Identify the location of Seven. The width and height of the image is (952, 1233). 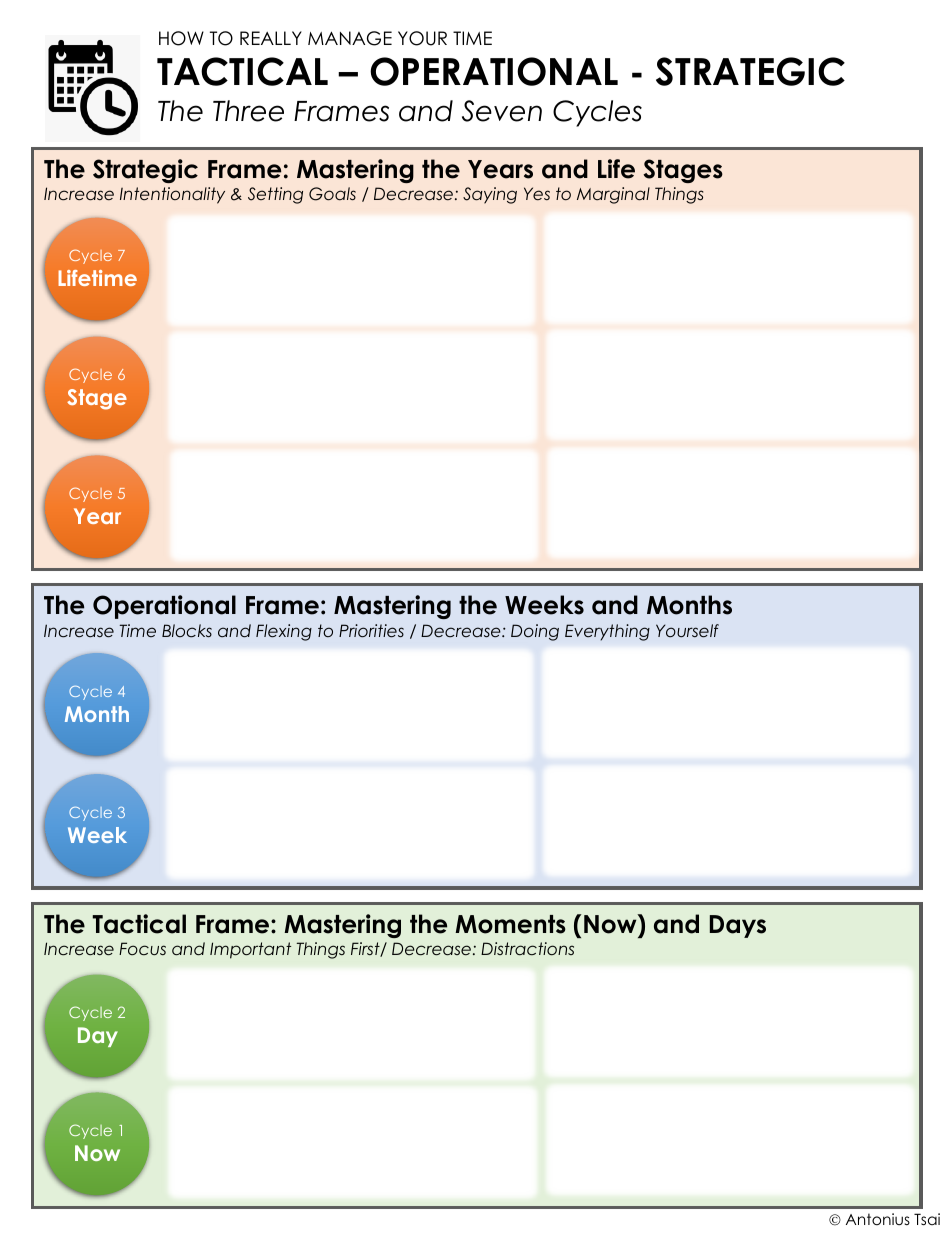
(502, 111).
